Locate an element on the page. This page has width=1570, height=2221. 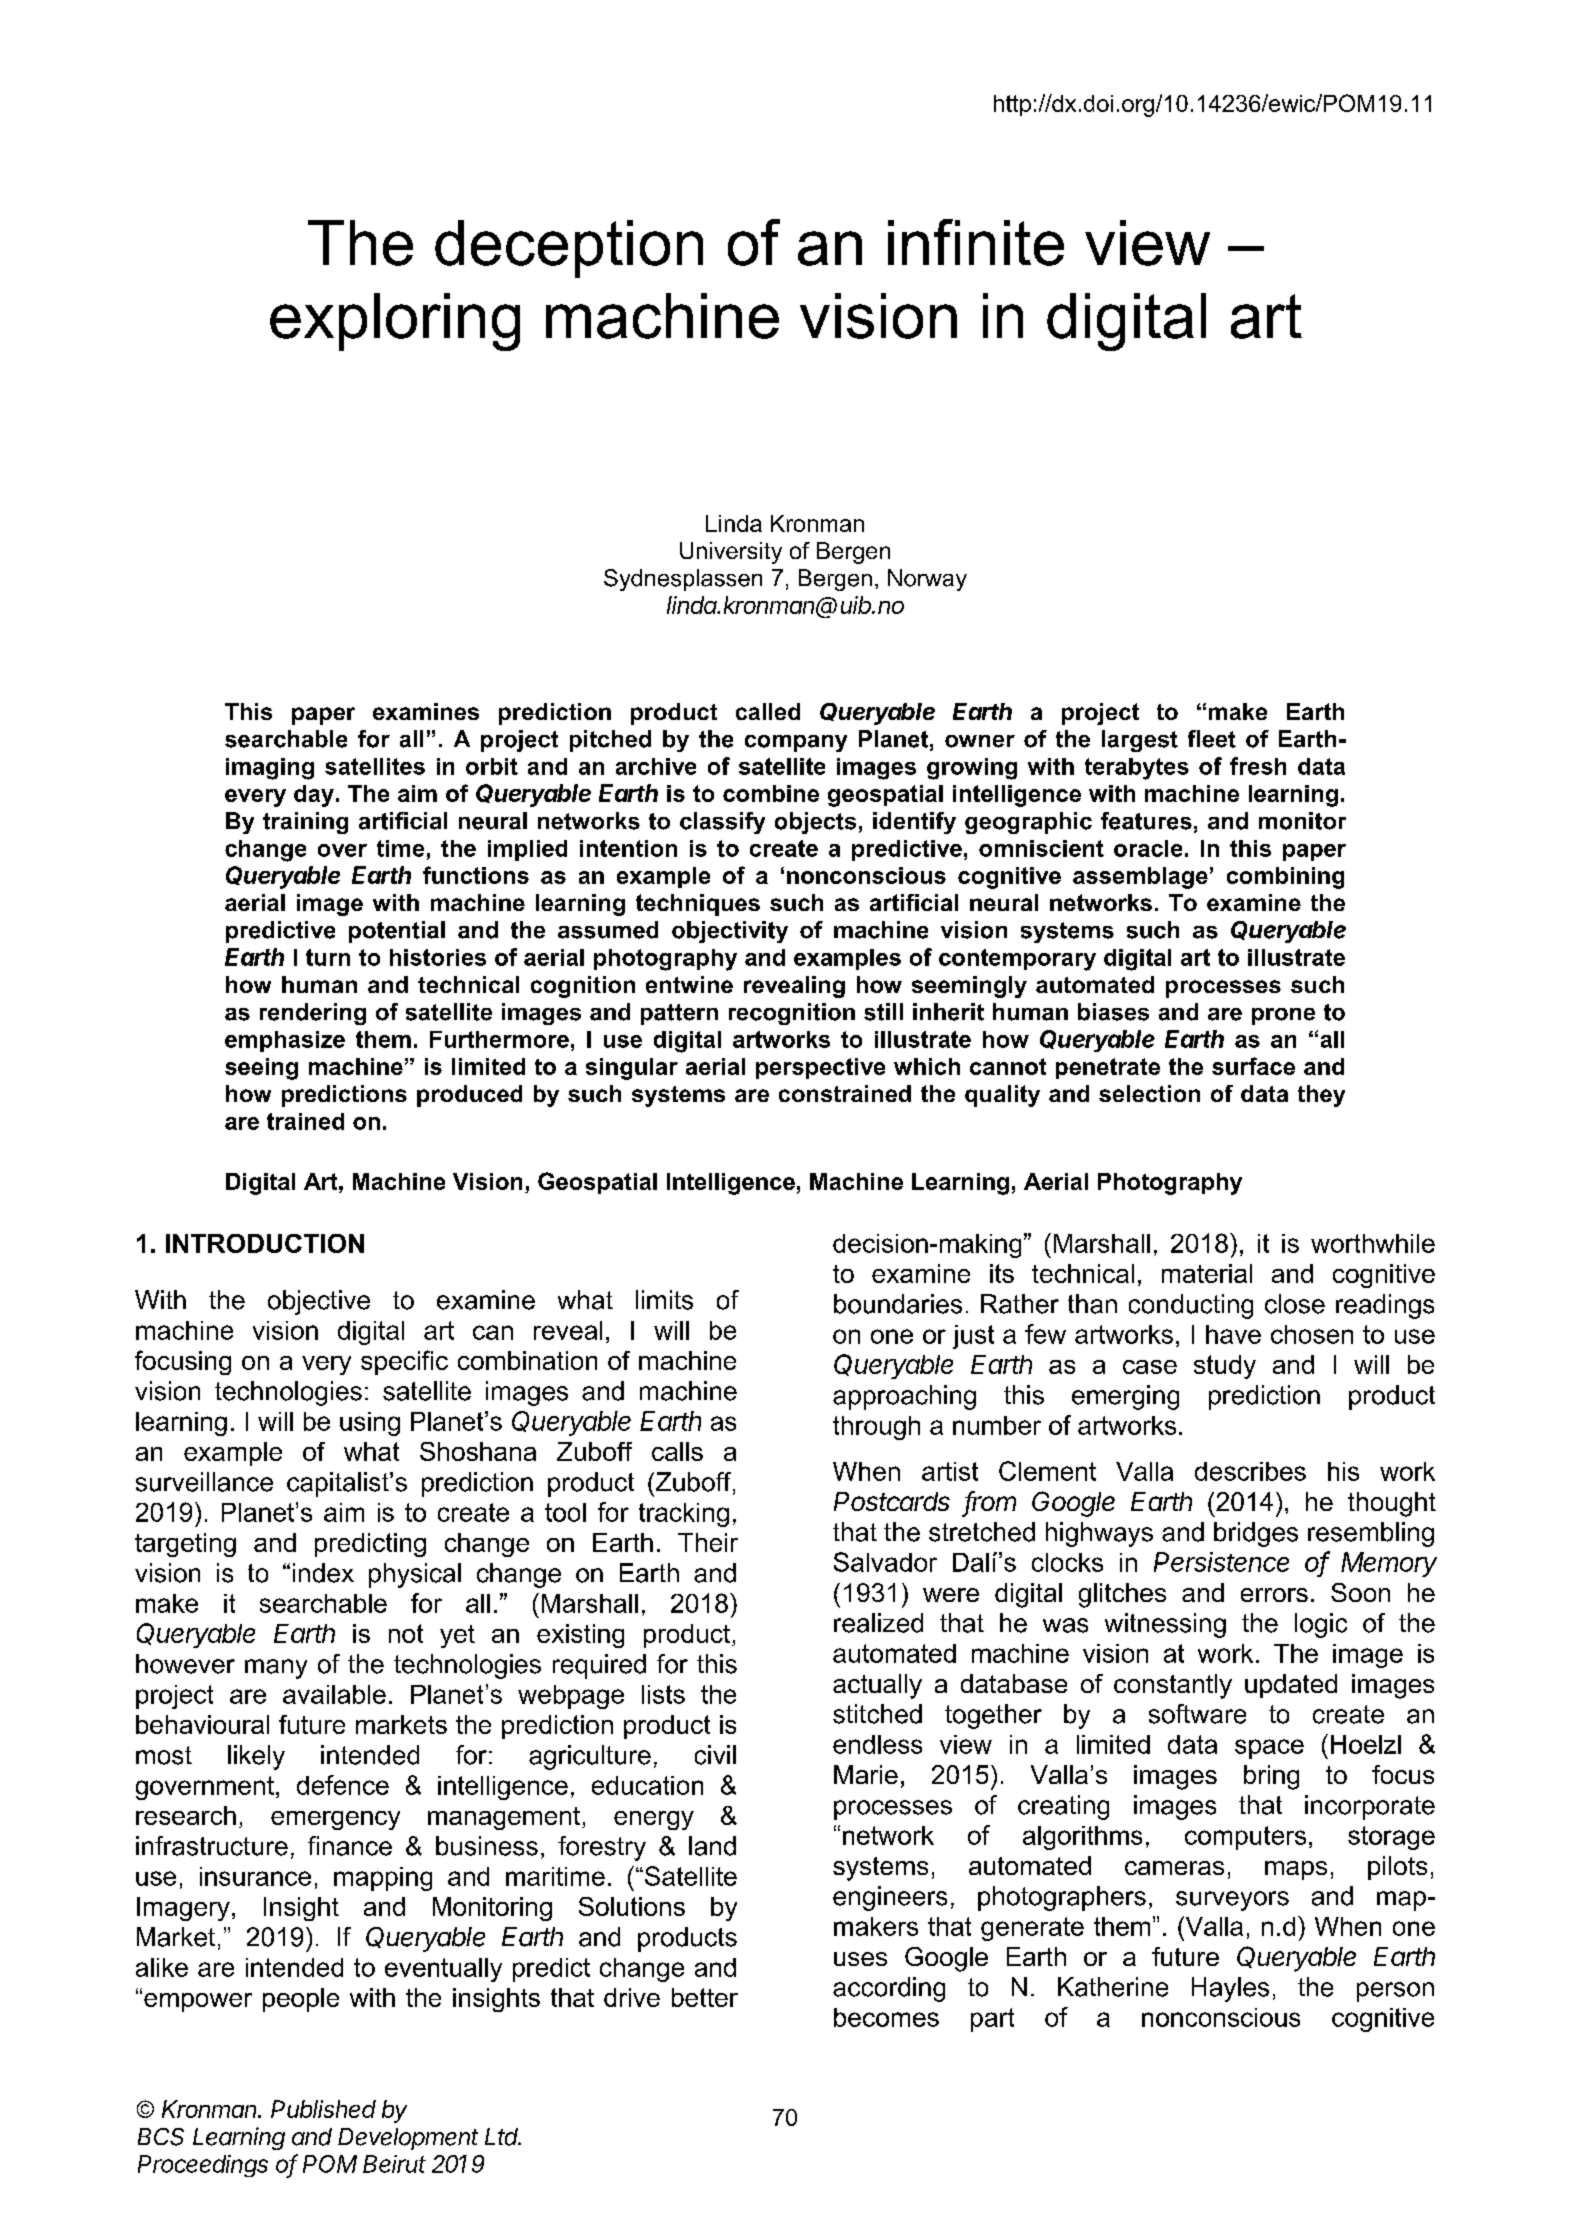
day is located at coordinates (314, 796).
